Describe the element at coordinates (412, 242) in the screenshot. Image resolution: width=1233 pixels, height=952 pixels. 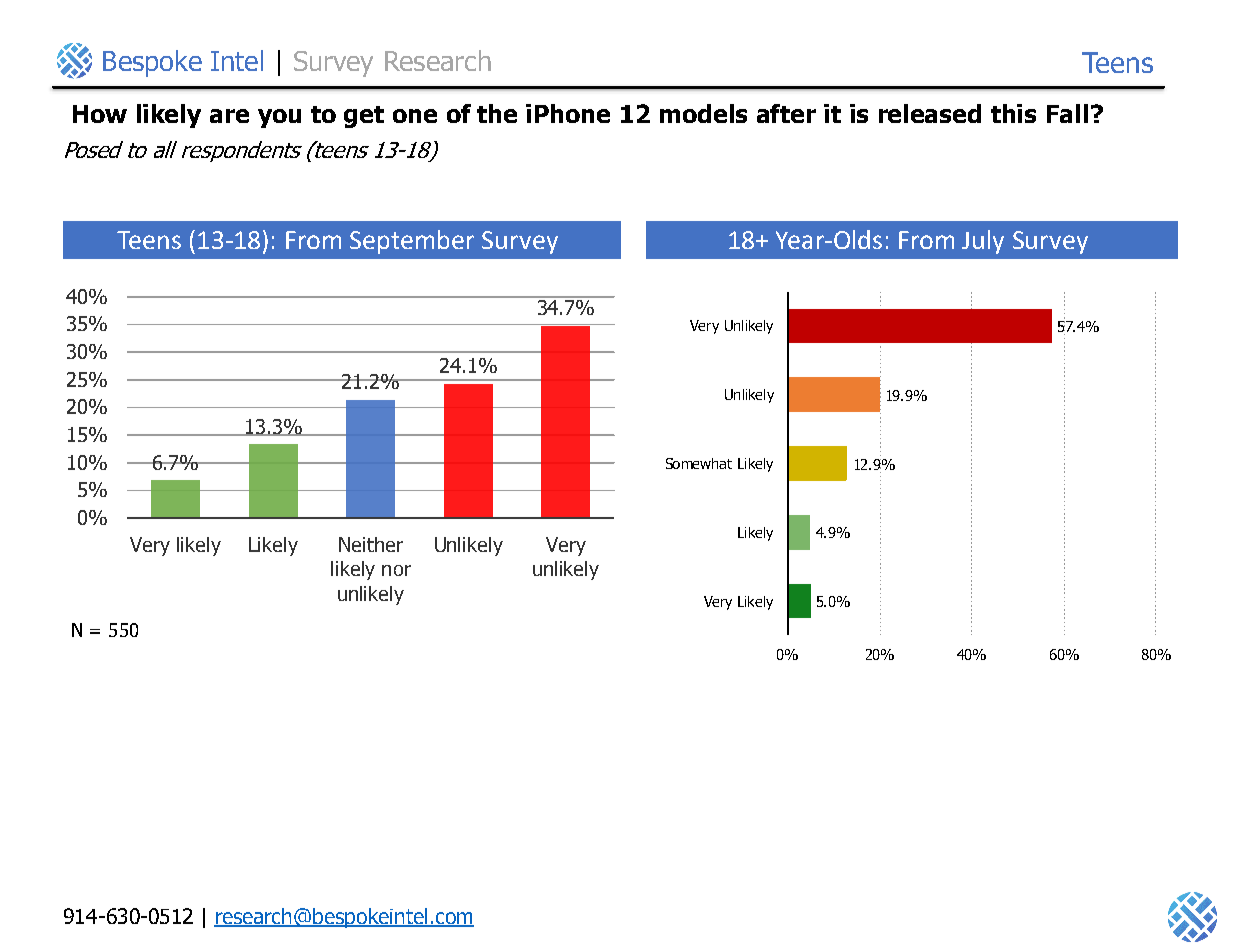
I see `September` at that location.
